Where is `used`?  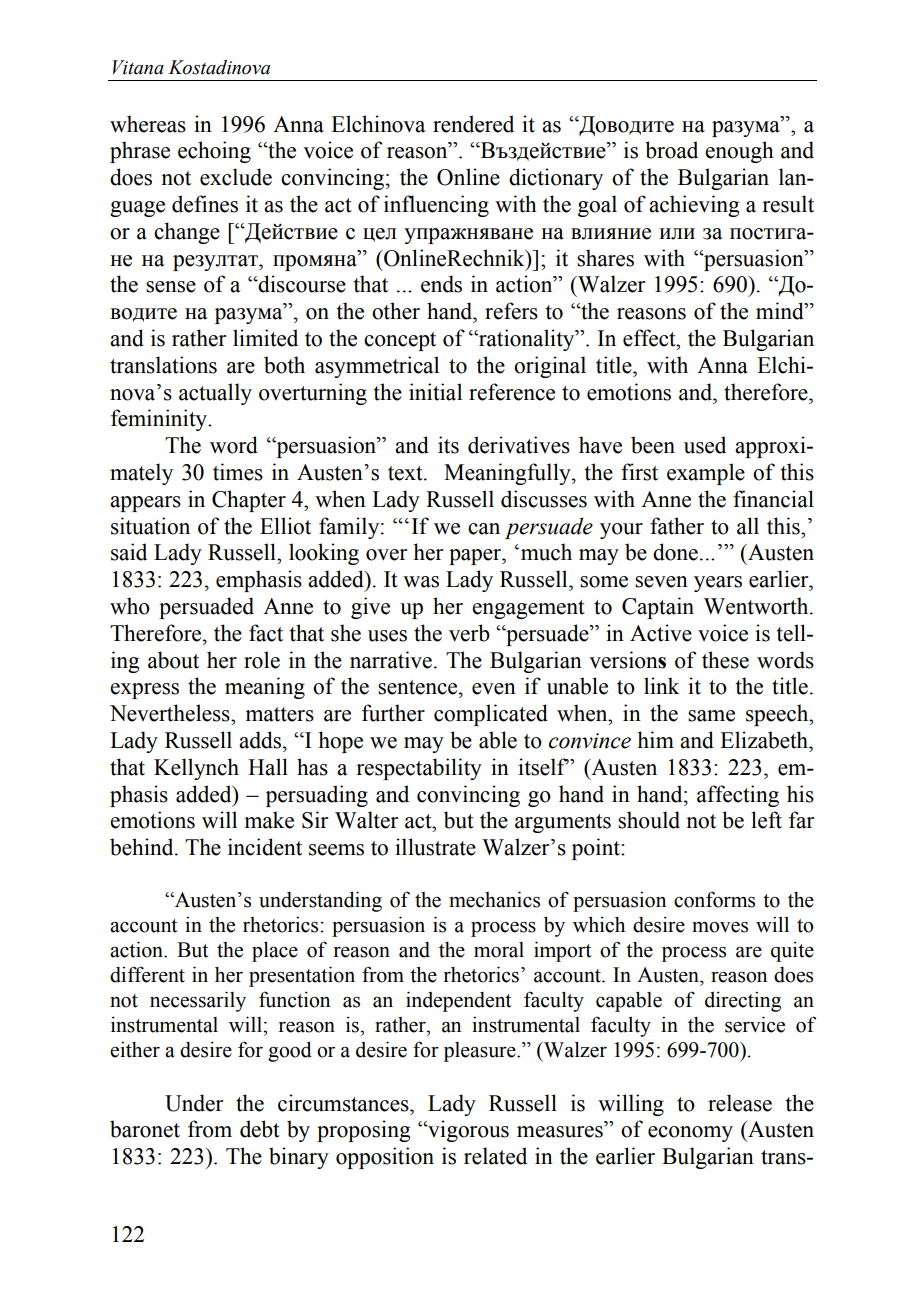
used is located at coordinates (705, 445).
